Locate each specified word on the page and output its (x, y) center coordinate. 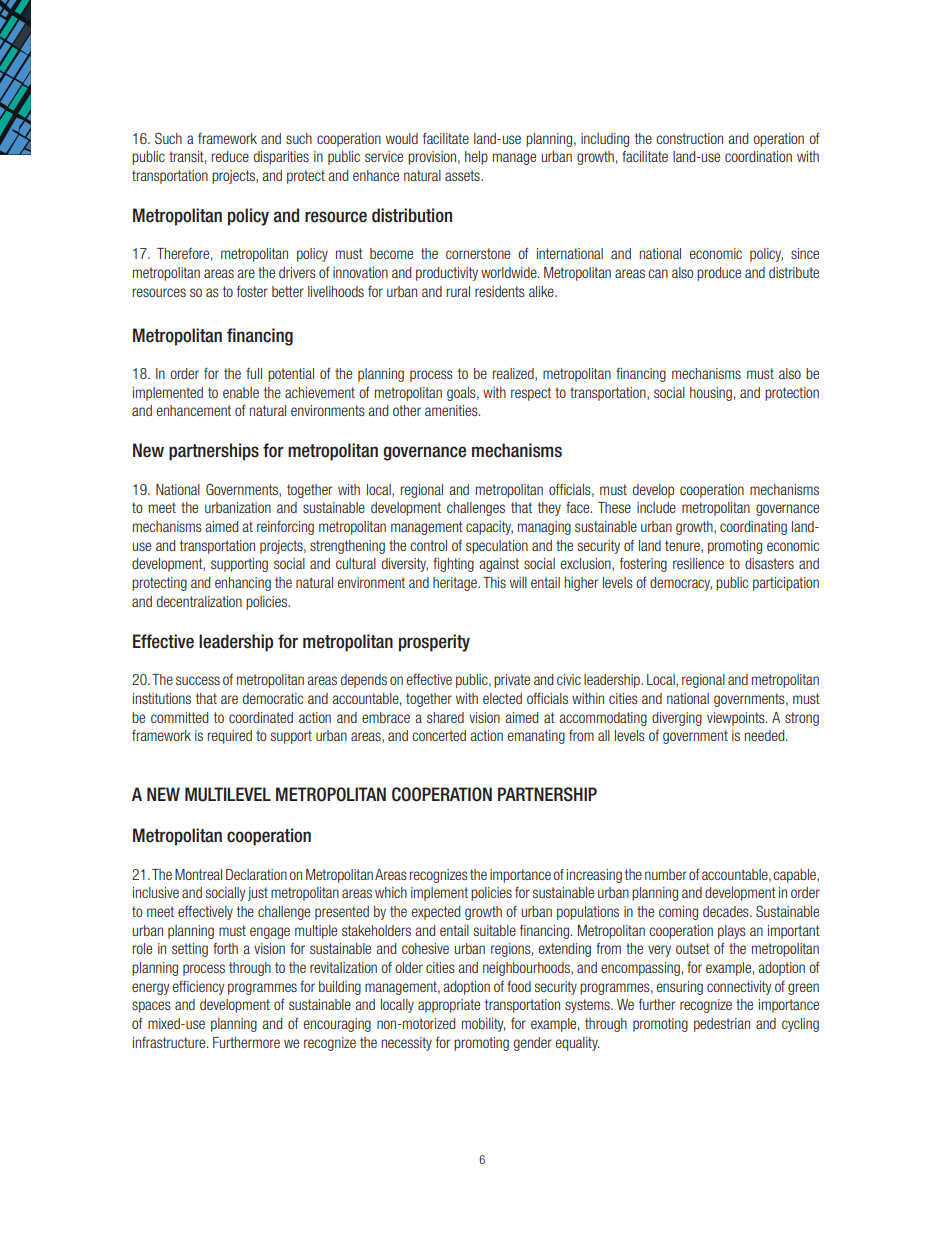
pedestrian (722, 1025)
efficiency (198, 987)
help (476, 158)
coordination (758, 156)
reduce (230, 156)
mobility (483, 1025)
